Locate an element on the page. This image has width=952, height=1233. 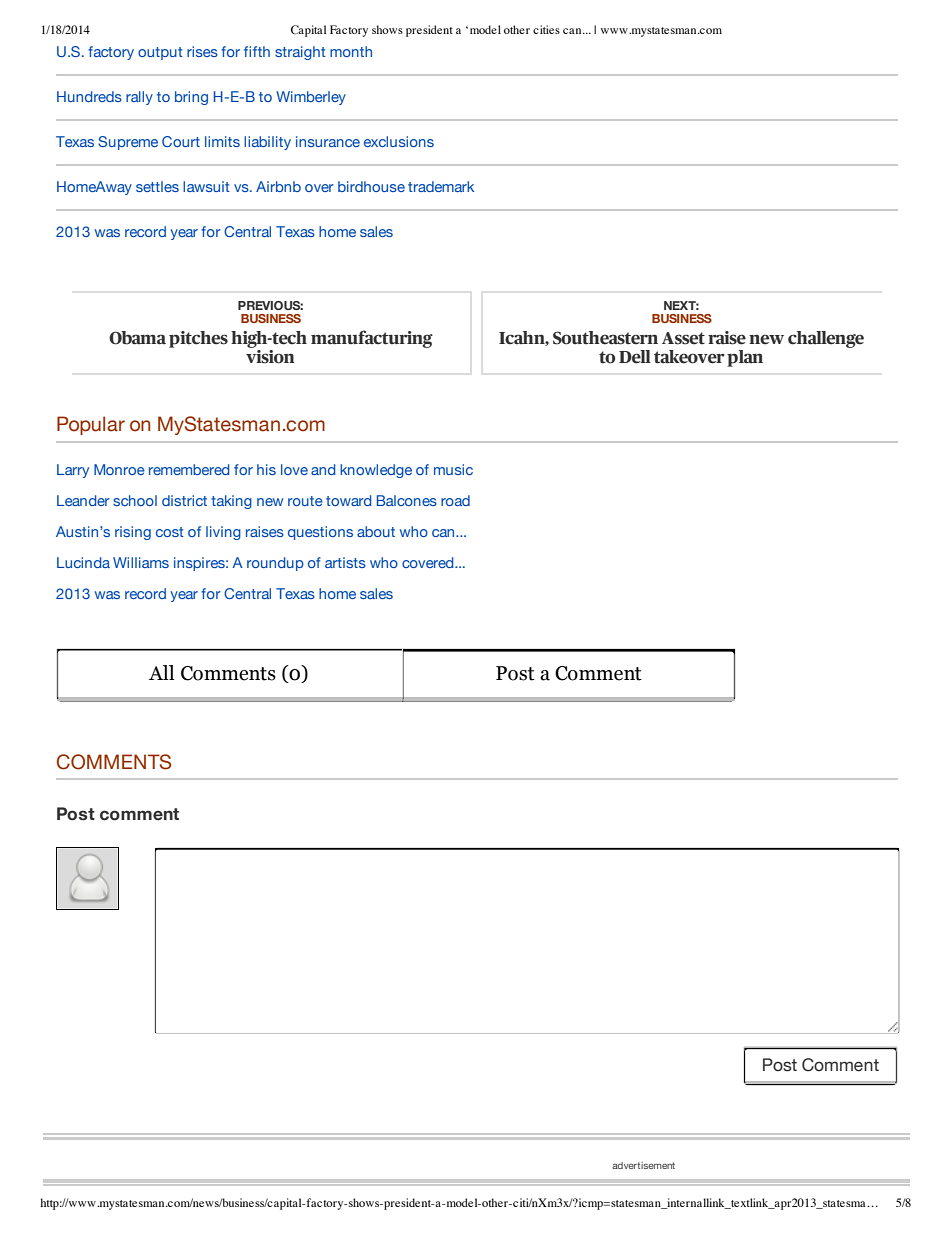
manufacturing is located at coordinates (372, 339).
